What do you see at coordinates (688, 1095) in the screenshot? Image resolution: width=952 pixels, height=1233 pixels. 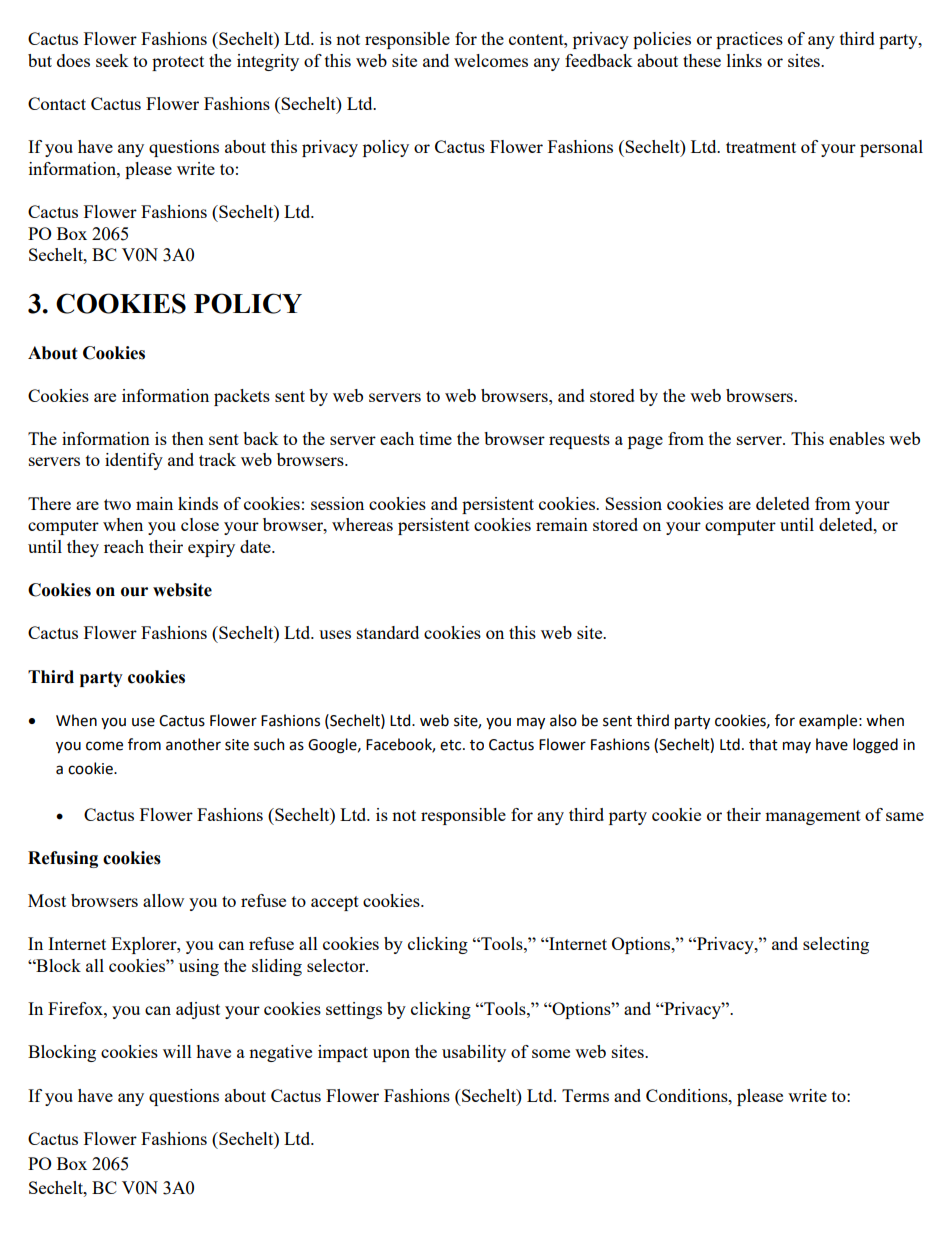 I see `Conditions` at bounding box center [688, 1095].
